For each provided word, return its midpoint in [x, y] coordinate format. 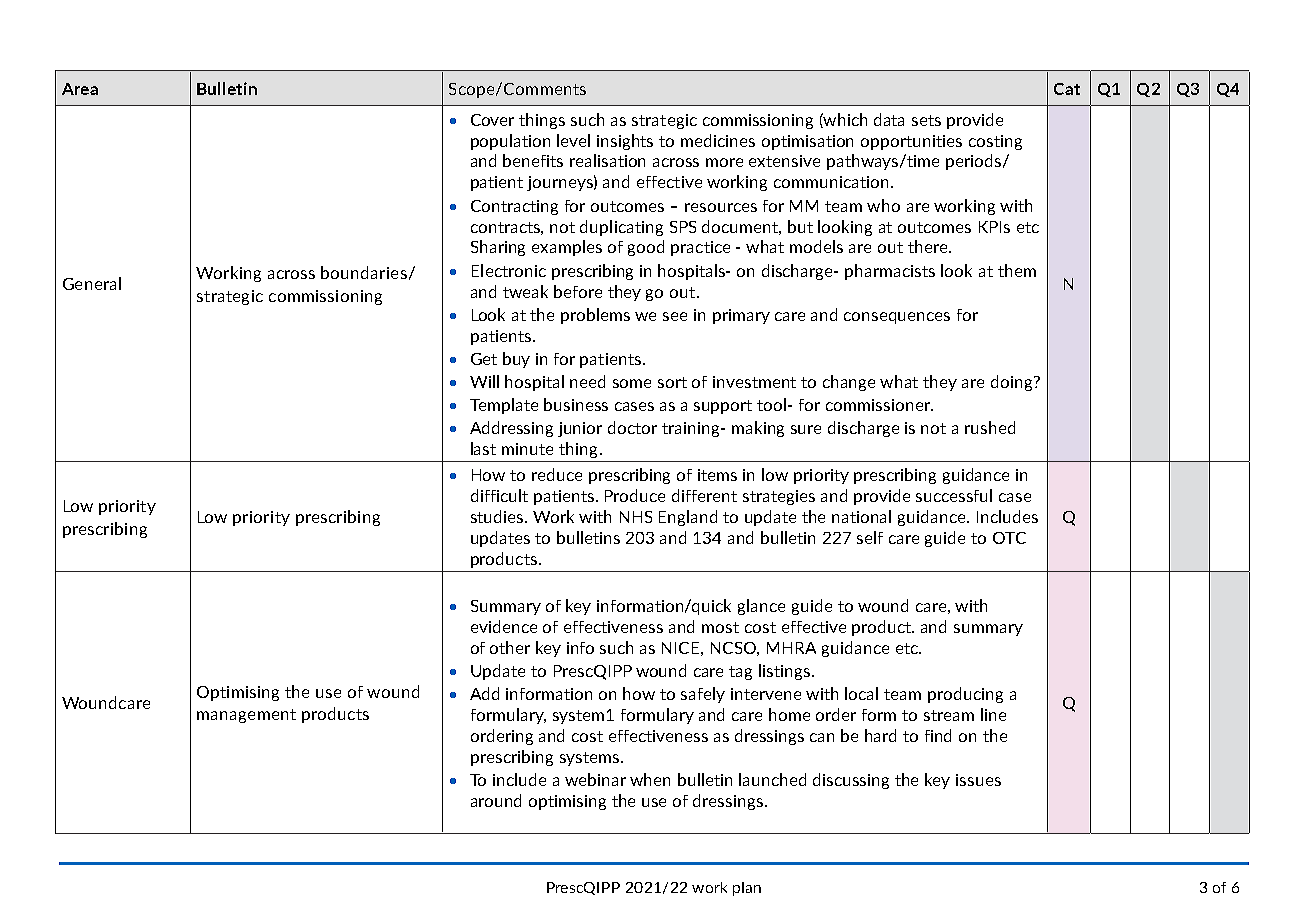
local [861, 693]
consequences [897, 318]
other [510, 647]
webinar [595, 779]
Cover [492, 120]
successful [954, 495]
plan [747, 889]
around [496, 800]
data [889, 119]
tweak [525, 291]
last [483, 448]
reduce [557, 474]
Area [80, 89]
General [92, 283]
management [246, 716]
